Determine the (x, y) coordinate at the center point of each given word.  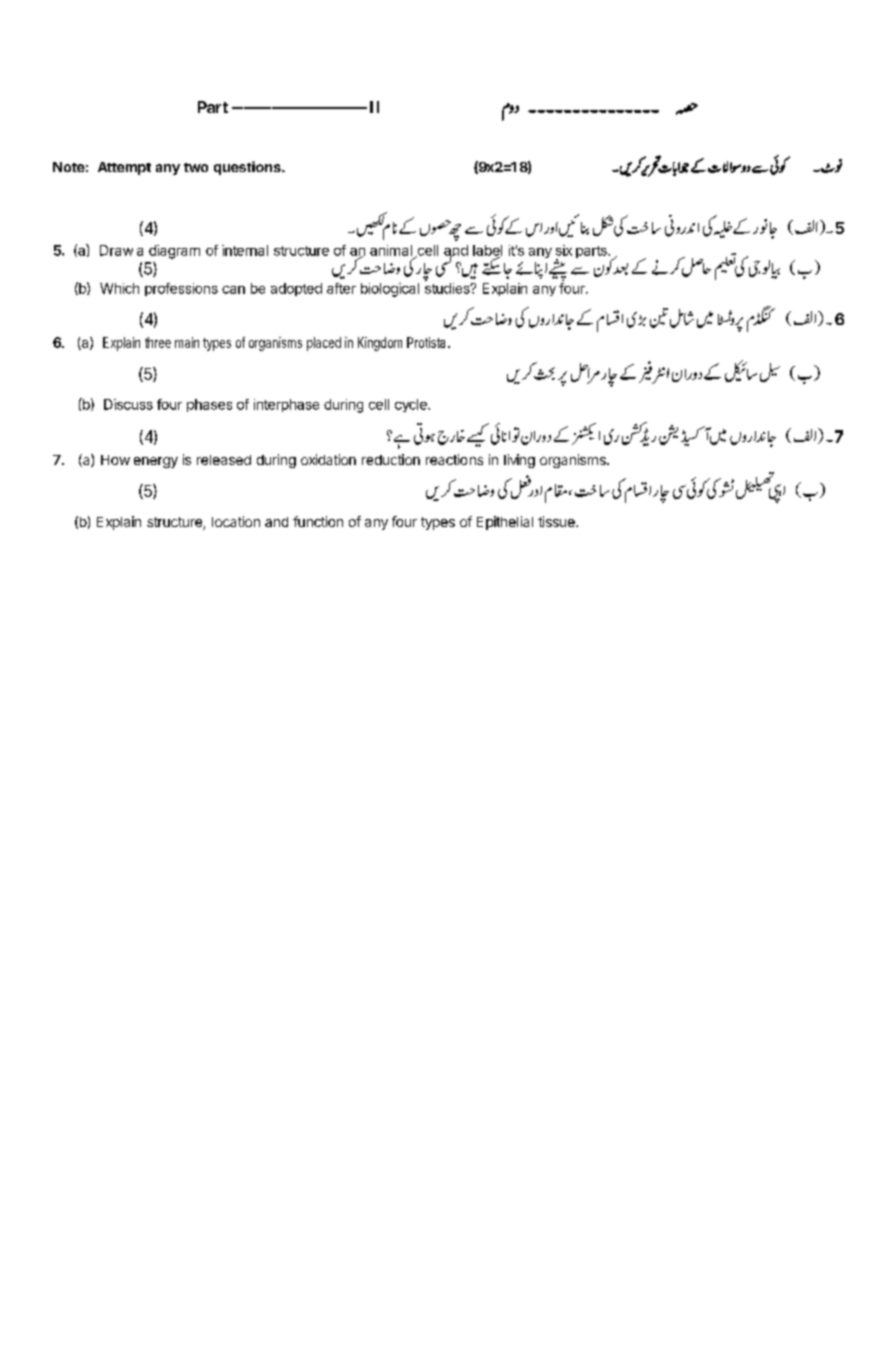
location (236, 521)
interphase (286, 405)
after (341, 288)
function (318, 521)
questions (248, 168)
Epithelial (505, 523)
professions (181, 289)
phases (209, 405)
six (564, 250)
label (487, 251)
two (196, 167)
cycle (412, 405)
